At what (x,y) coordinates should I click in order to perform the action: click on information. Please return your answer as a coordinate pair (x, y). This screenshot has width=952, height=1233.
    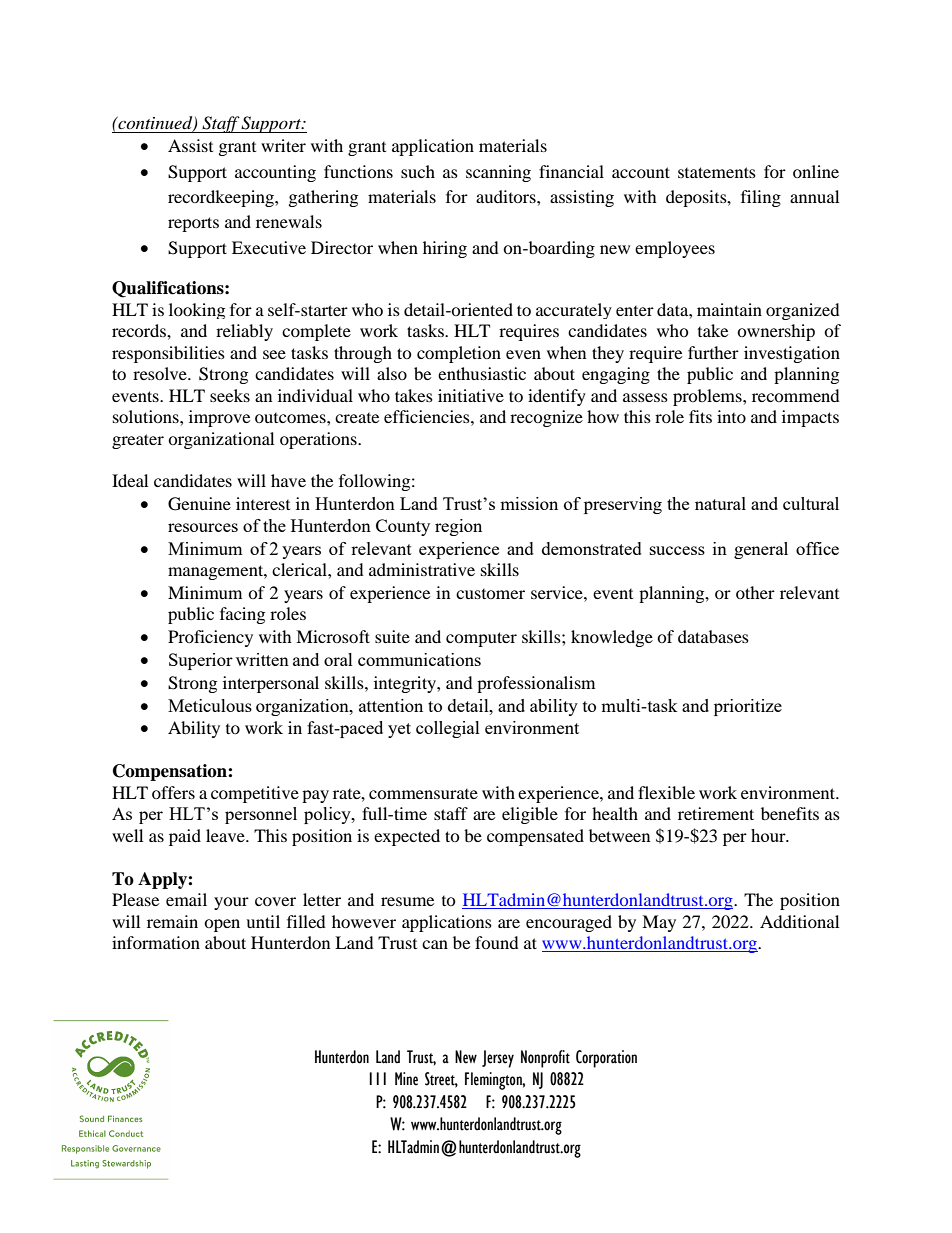
    Looking at the image, I should click on (156, 942).
